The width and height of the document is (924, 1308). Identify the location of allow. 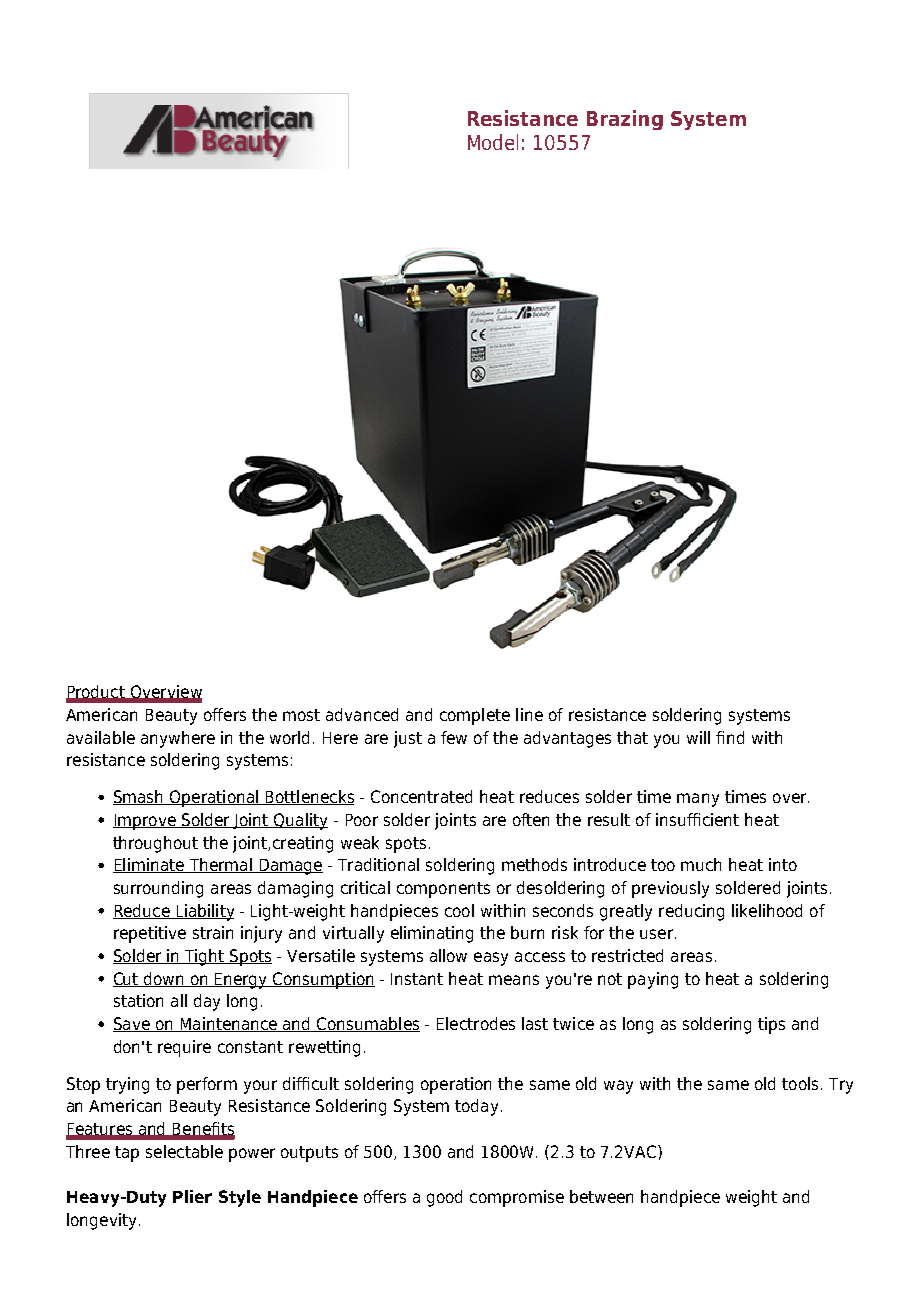
(448, 955).
